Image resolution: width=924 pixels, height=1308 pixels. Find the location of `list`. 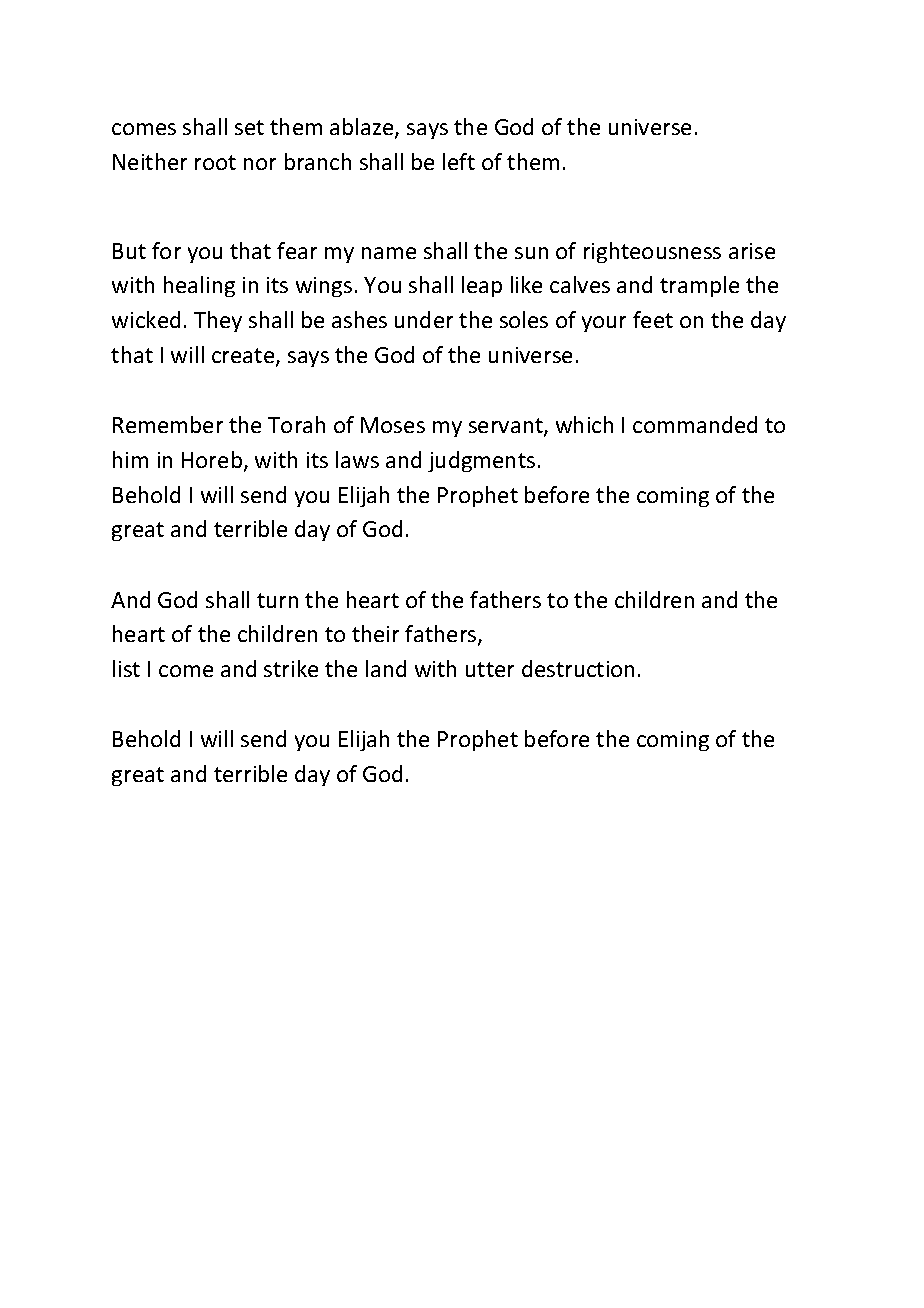

list is located at coordinates (126, 668).
